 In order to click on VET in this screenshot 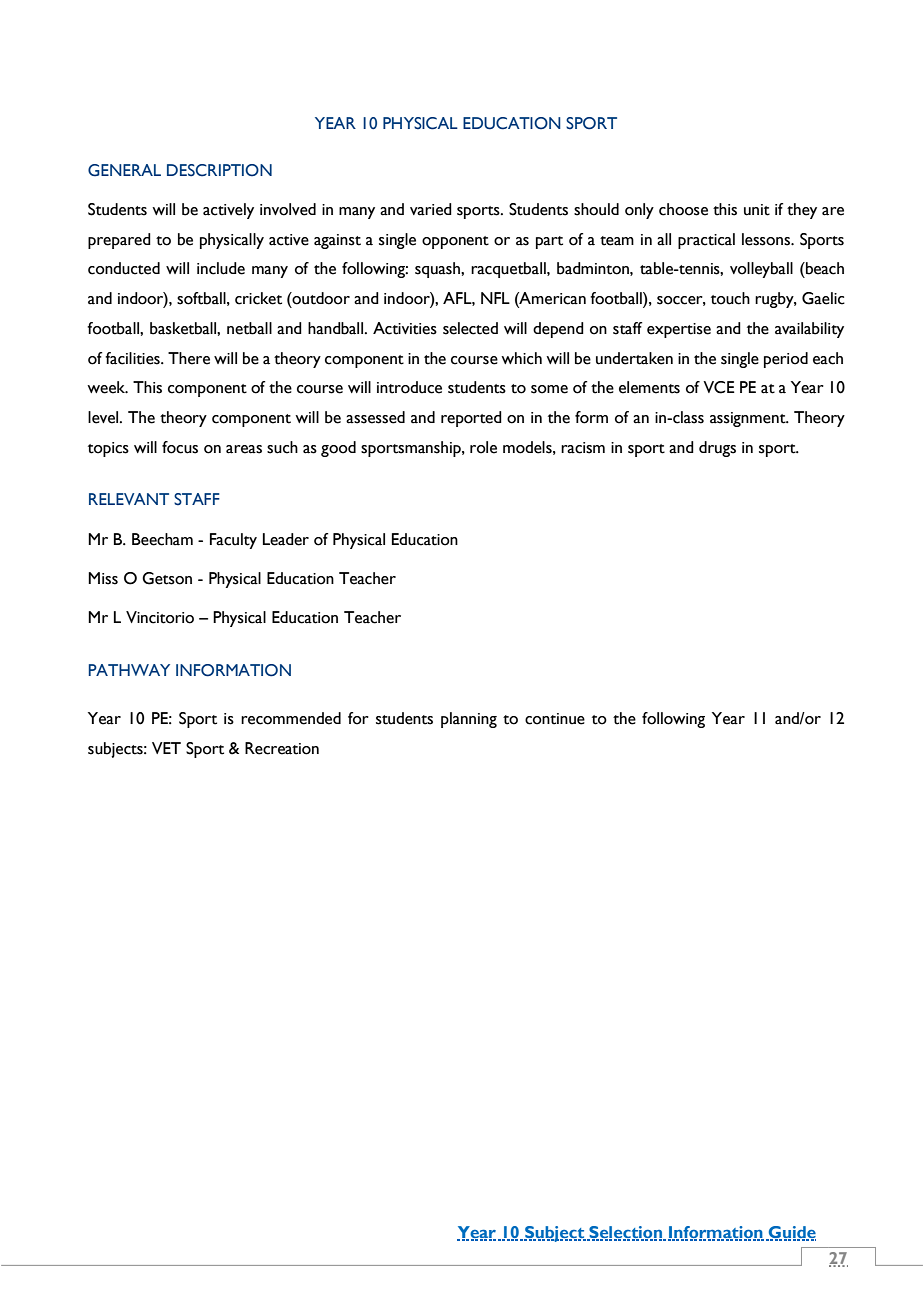, I will do `click(166, 748)`.
